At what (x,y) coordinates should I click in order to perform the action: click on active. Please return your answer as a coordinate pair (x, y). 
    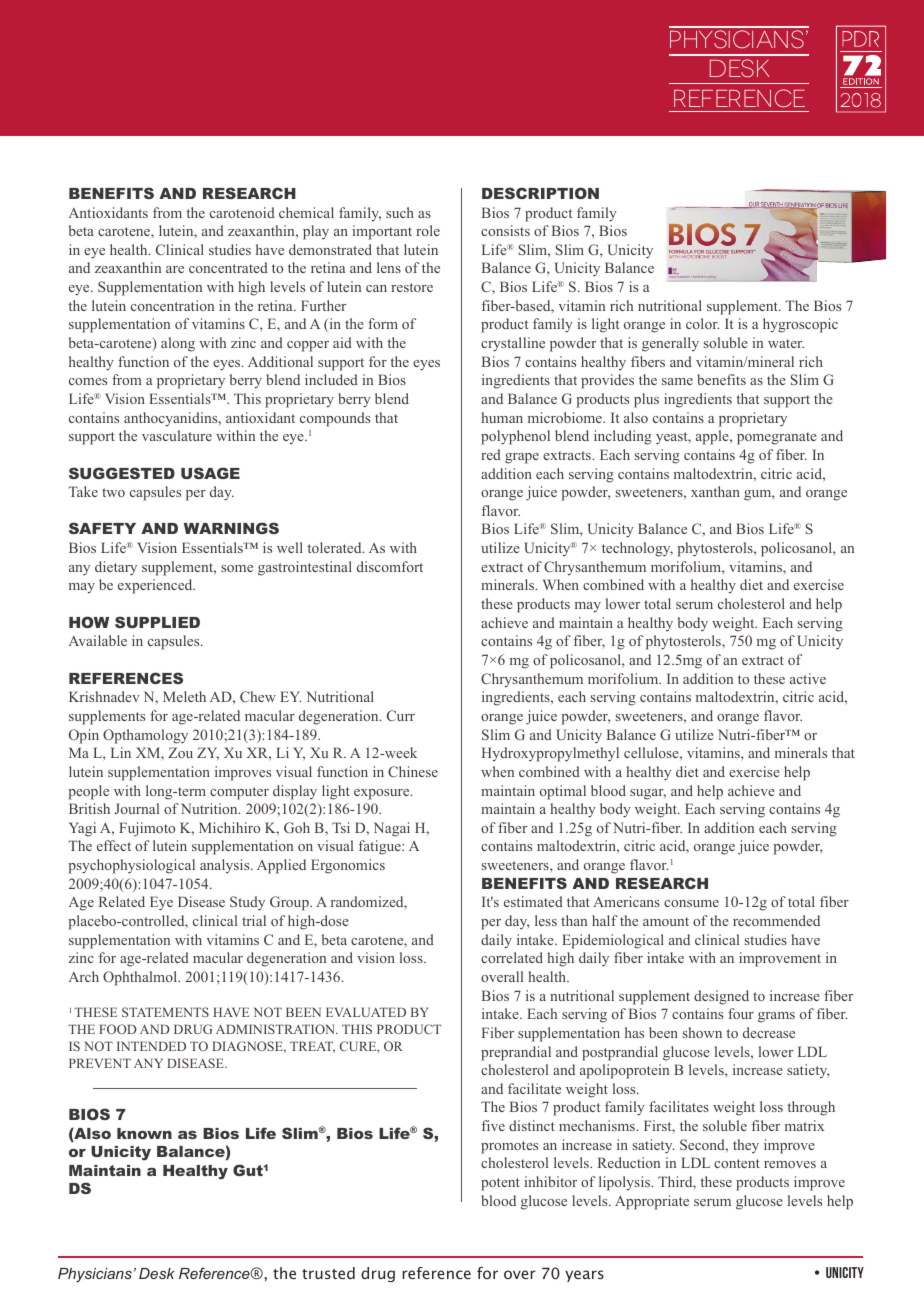
    Looking at the image, I should click on (808, 678).
